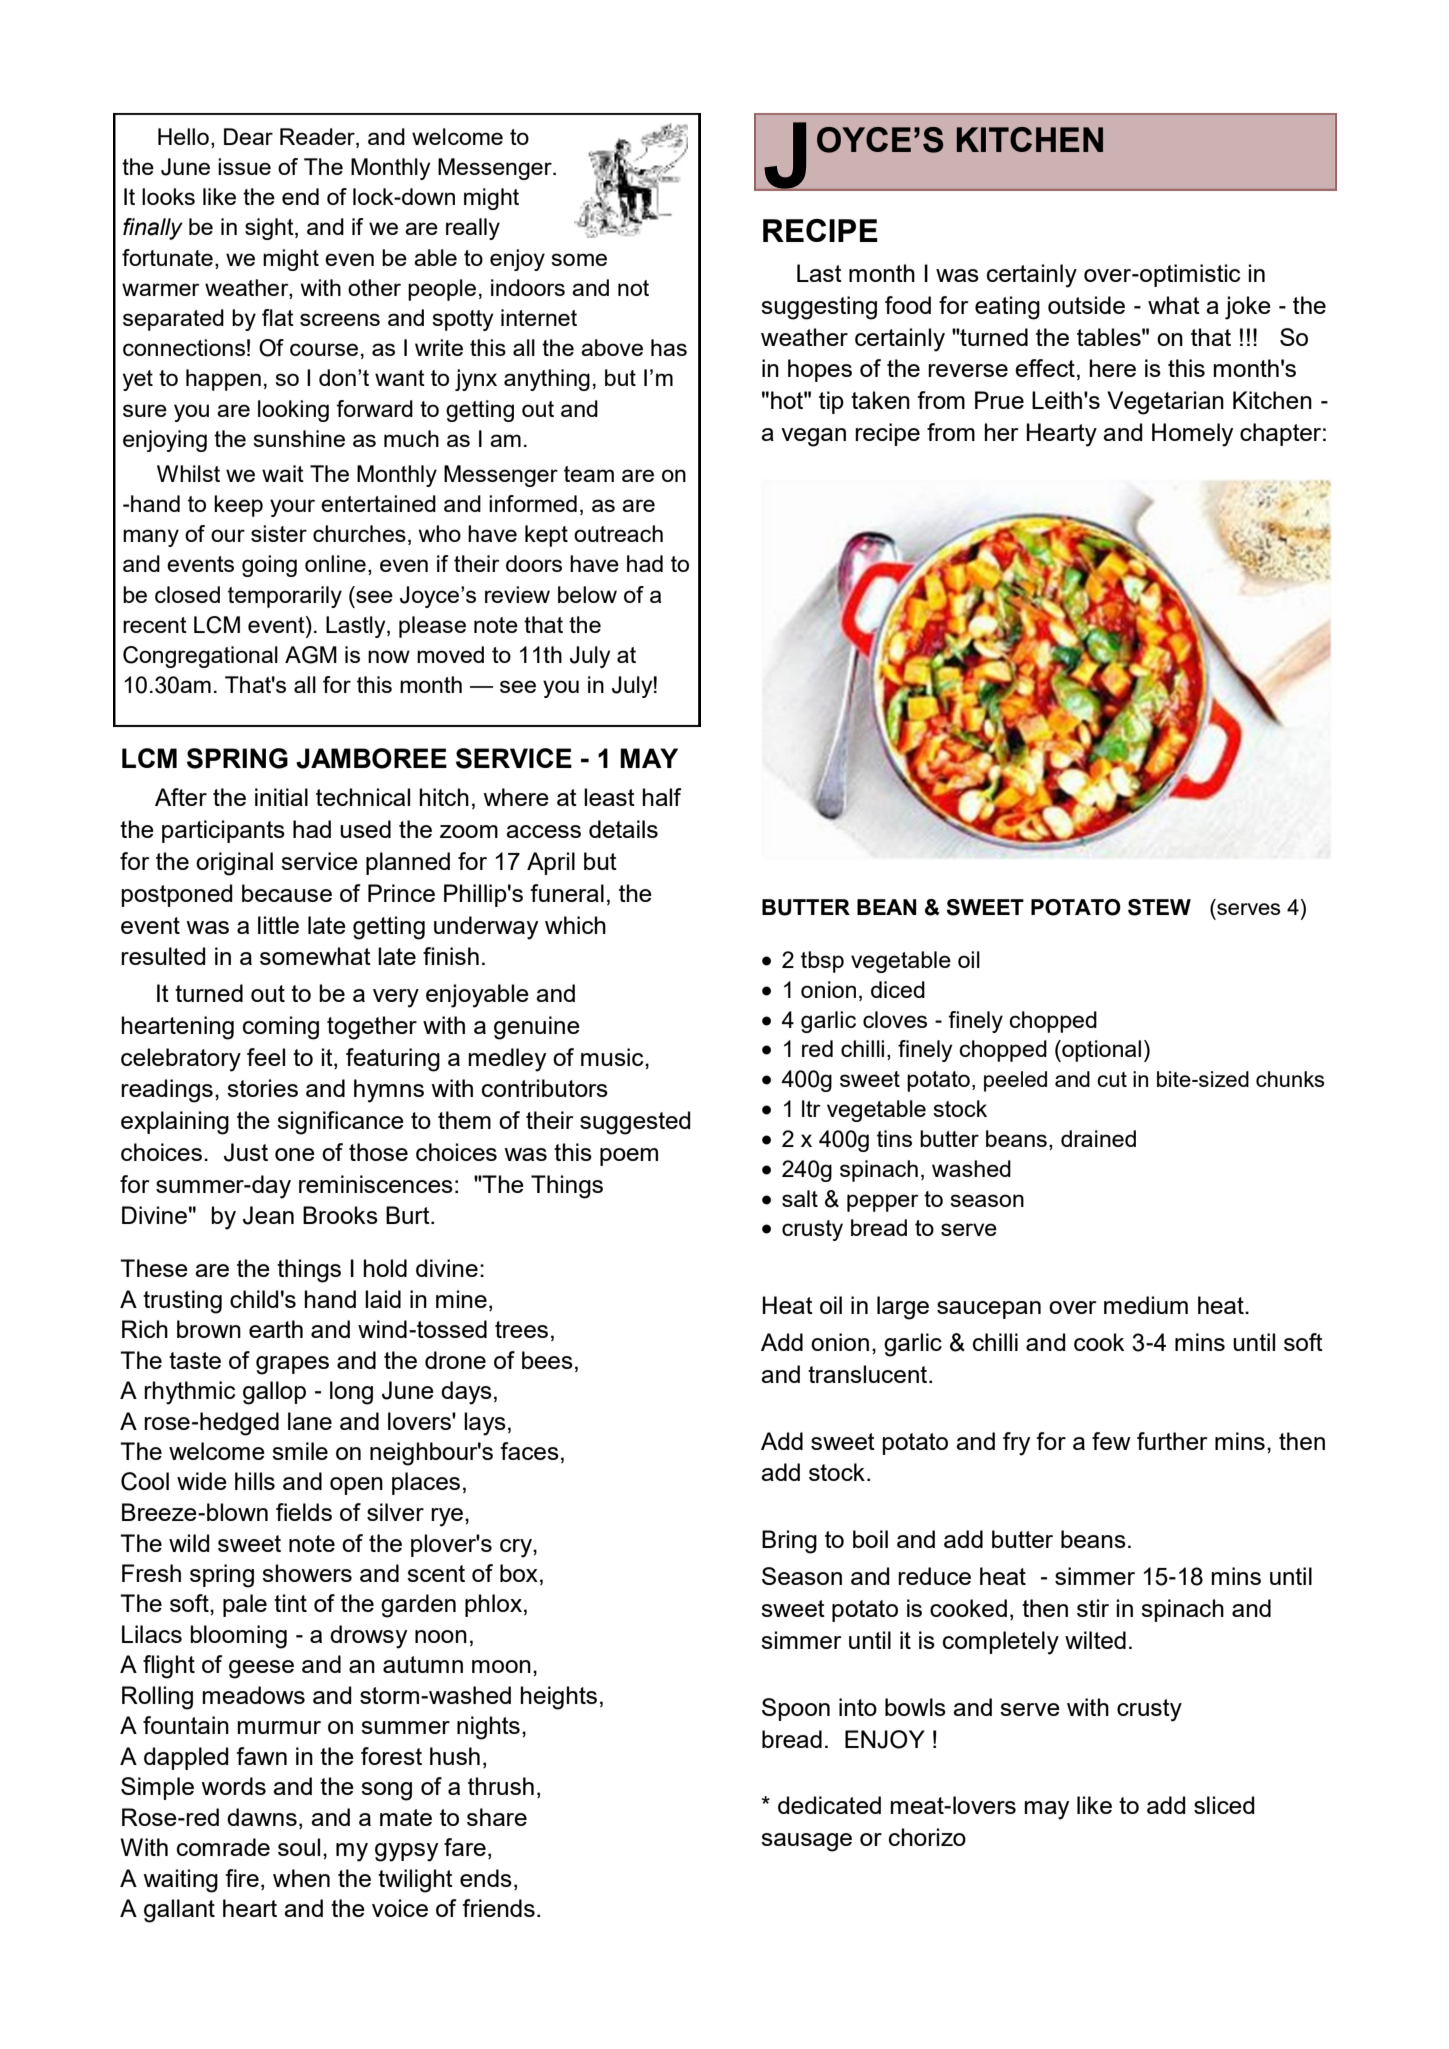 The image size is (1449, 2049). Describe the element at coordinates (800, 1198) in the screenshot. I see `salt` at that location.
